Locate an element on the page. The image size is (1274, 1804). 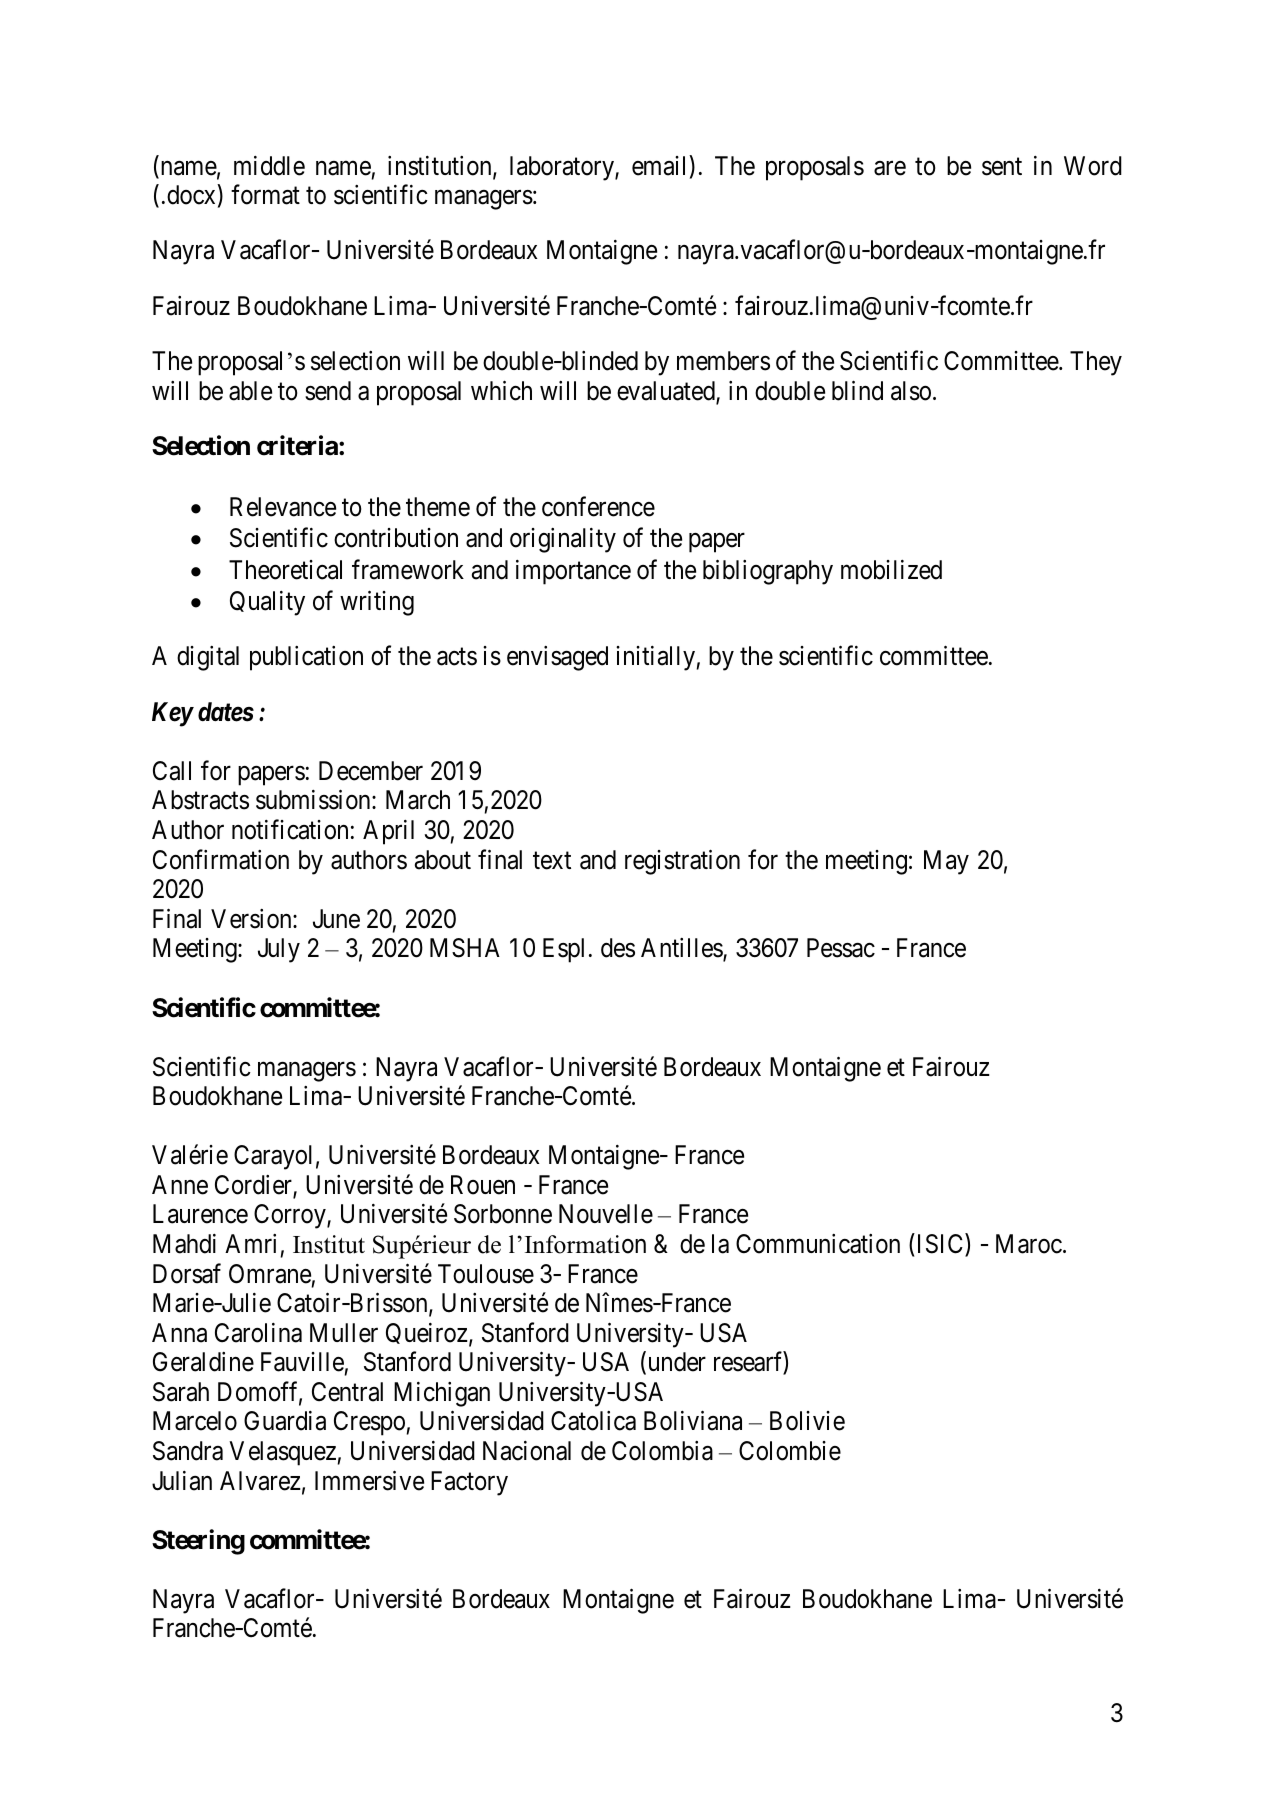
July is located at coordinates (279, 950).
